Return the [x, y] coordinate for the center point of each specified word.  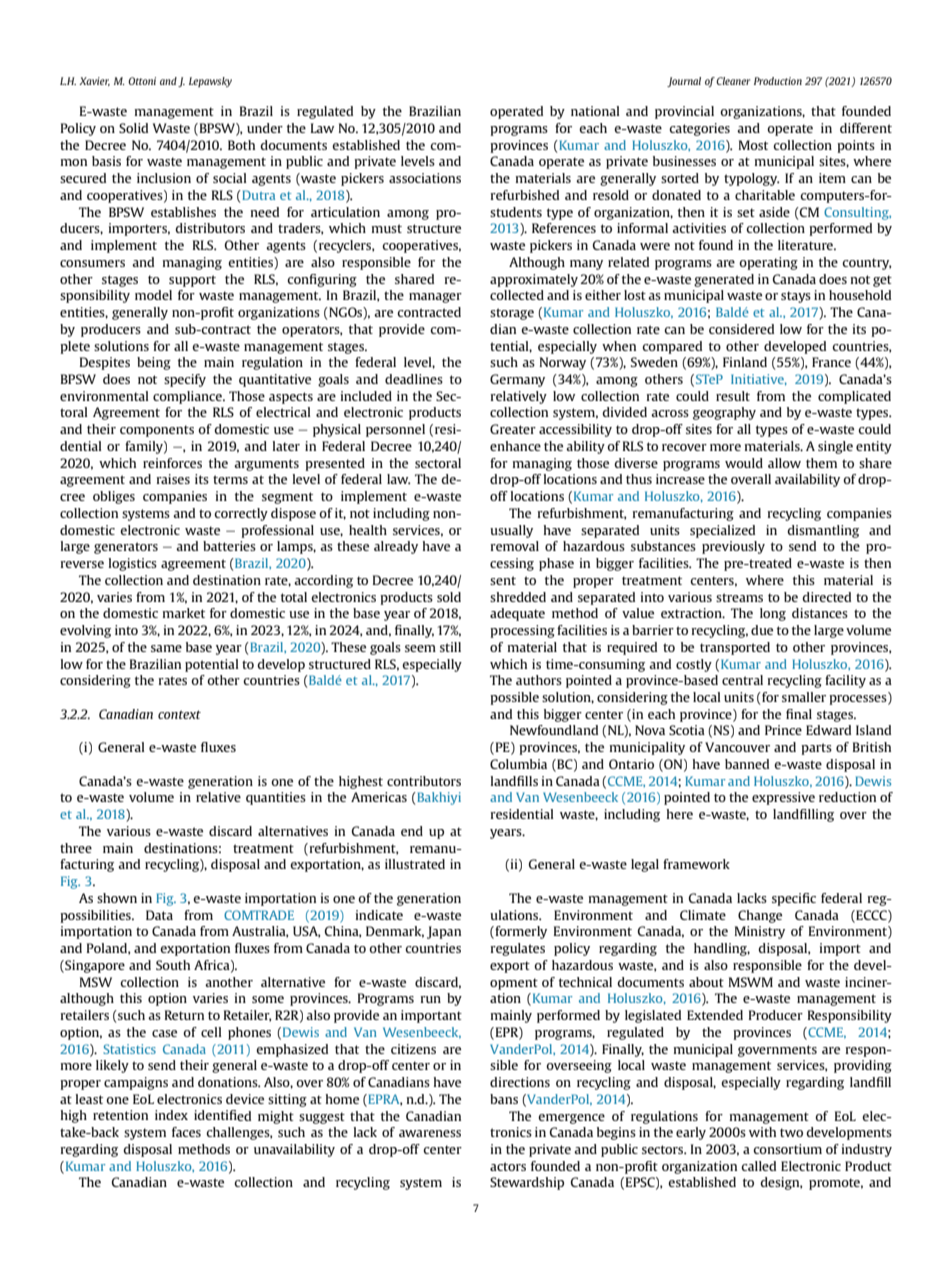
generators [126, 548]
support [192, 281]
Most [753, 145]
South [173, 965]
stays [796, 297]
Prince [783, 730]
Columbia [518, 764]
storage [512, 314]
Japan [444, 932]
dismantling [823, 531]
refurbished [525, 195]
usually [511, 531]
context [179, 714]
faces [186, 1132]
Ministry [760, 932]
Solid [133, 128]
